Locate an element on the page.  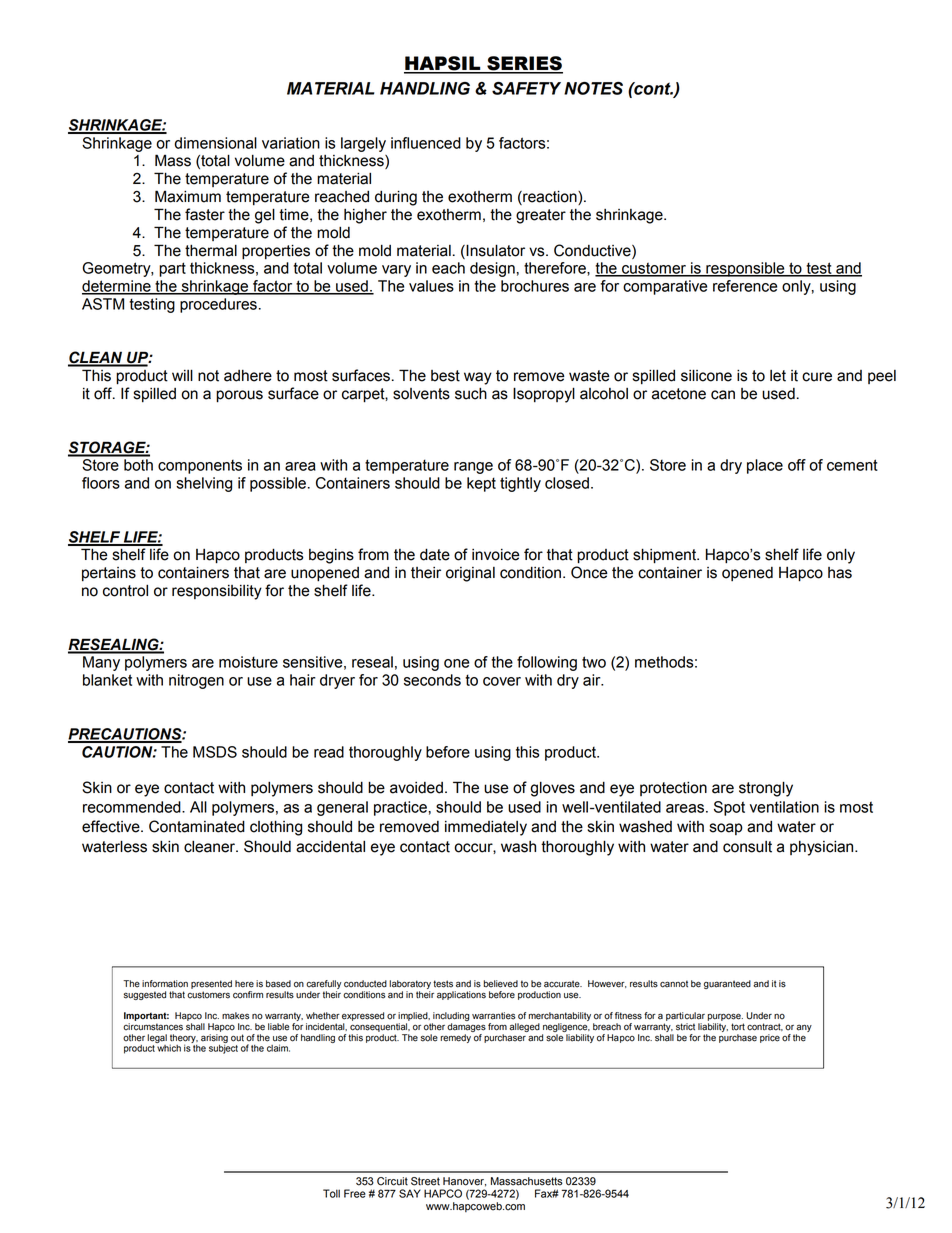
Toll is located at coordinates (331, 1193).
